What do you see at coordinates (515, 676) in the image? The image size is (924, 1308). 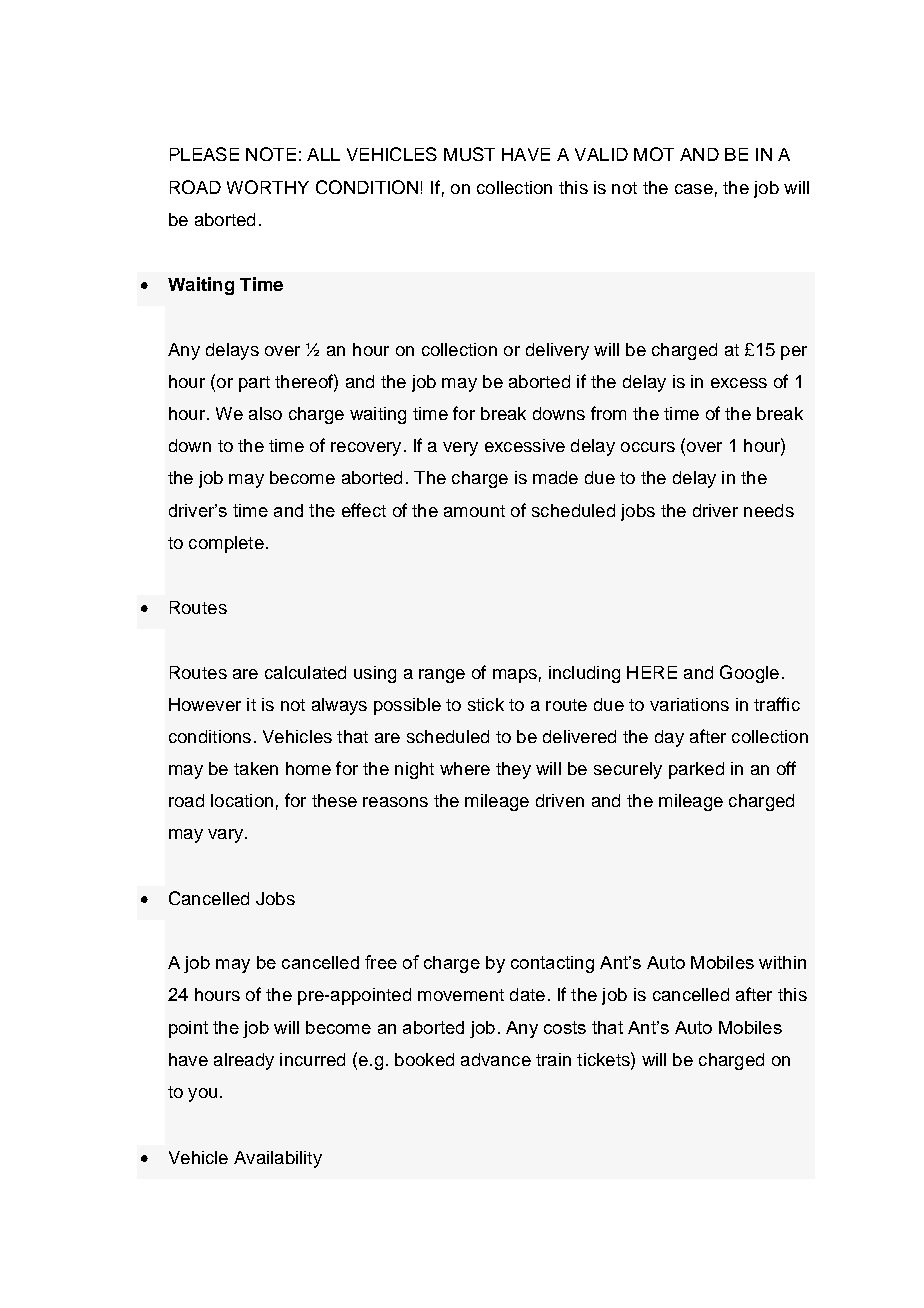 I see `maps` at bounding box center [515, 676].
